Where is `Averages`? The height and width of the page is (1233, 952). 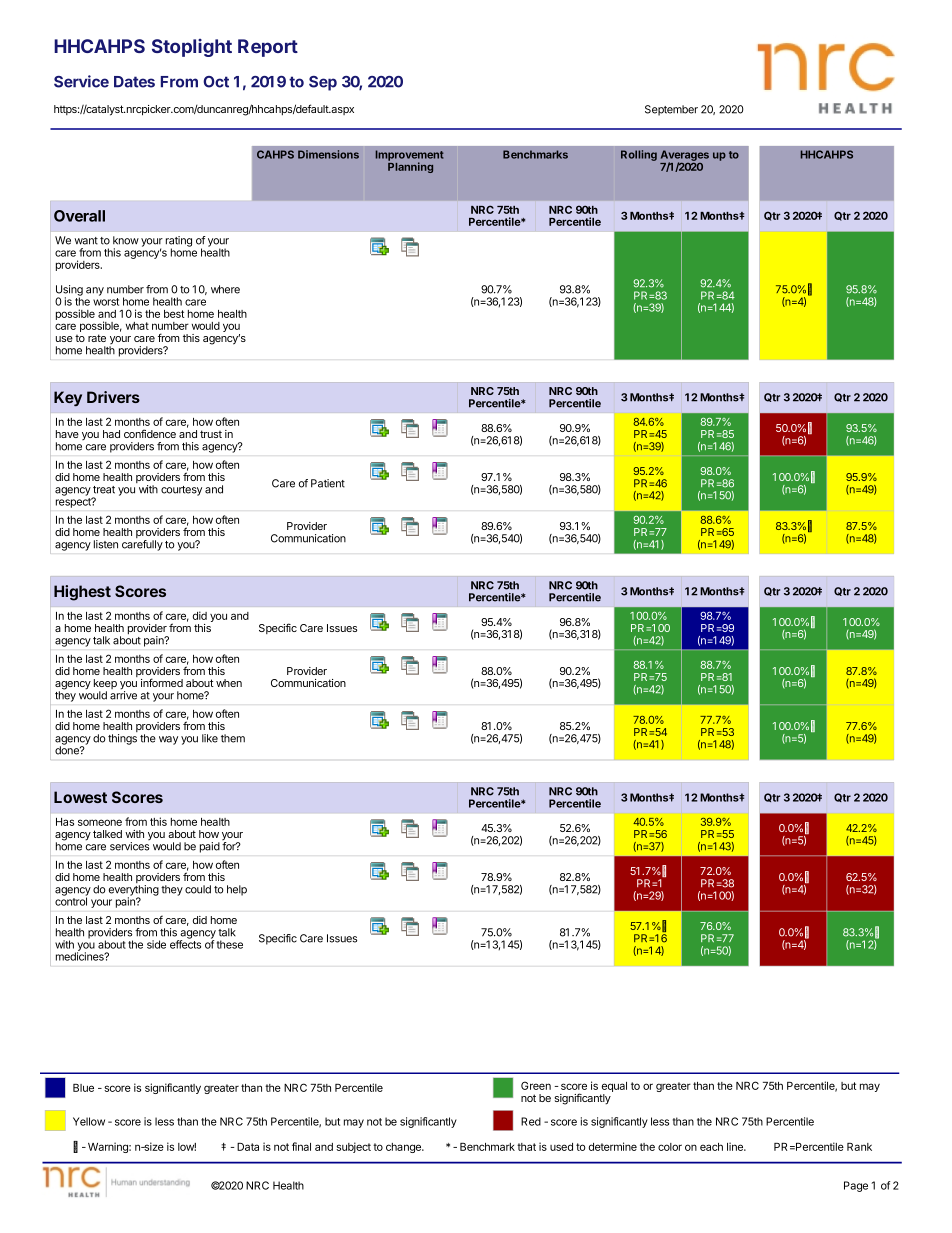
Averages is located at coordinates (684, 157).
